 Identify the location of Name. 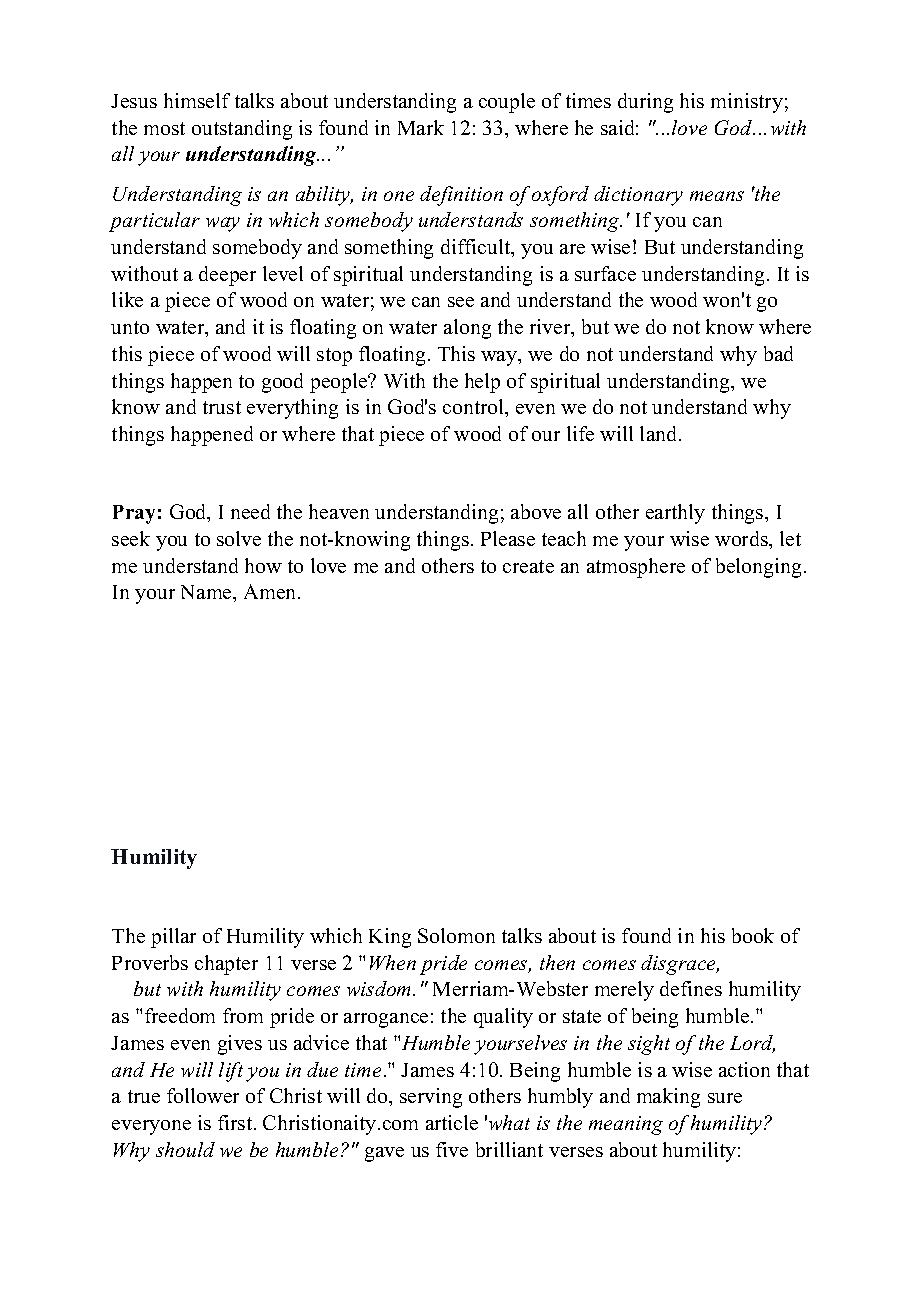
(207, 592).
